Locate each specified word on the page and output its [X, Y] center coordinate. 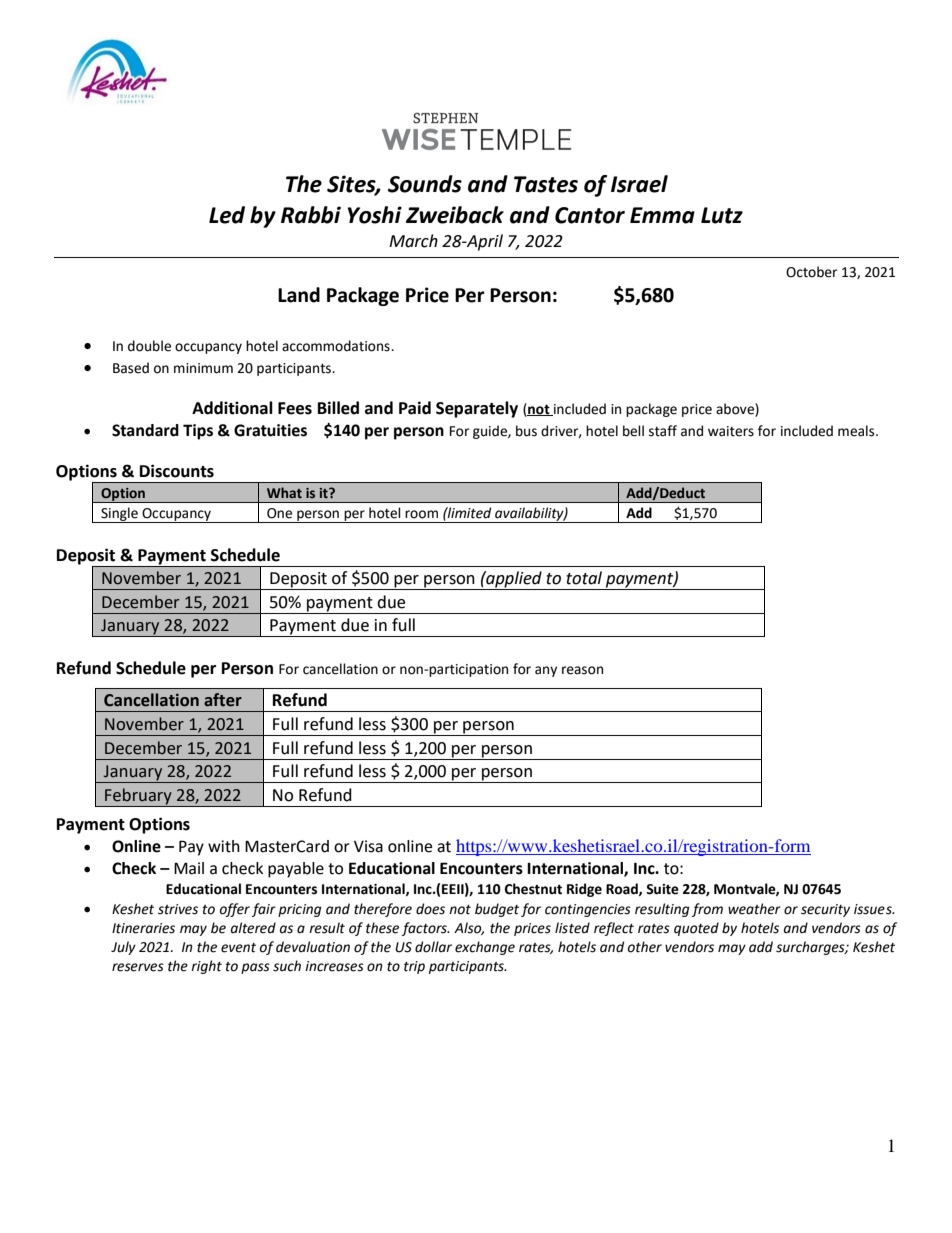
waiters [731, 431]
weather [754, 909]
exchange [485, 948]
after [223, 700]
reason [582, 670]
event [238, 948]
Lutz [722, 215]
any [546, 671]
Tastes [546, 184]
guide [491, 432]
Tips [198, 432]
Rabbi [311, 215]
